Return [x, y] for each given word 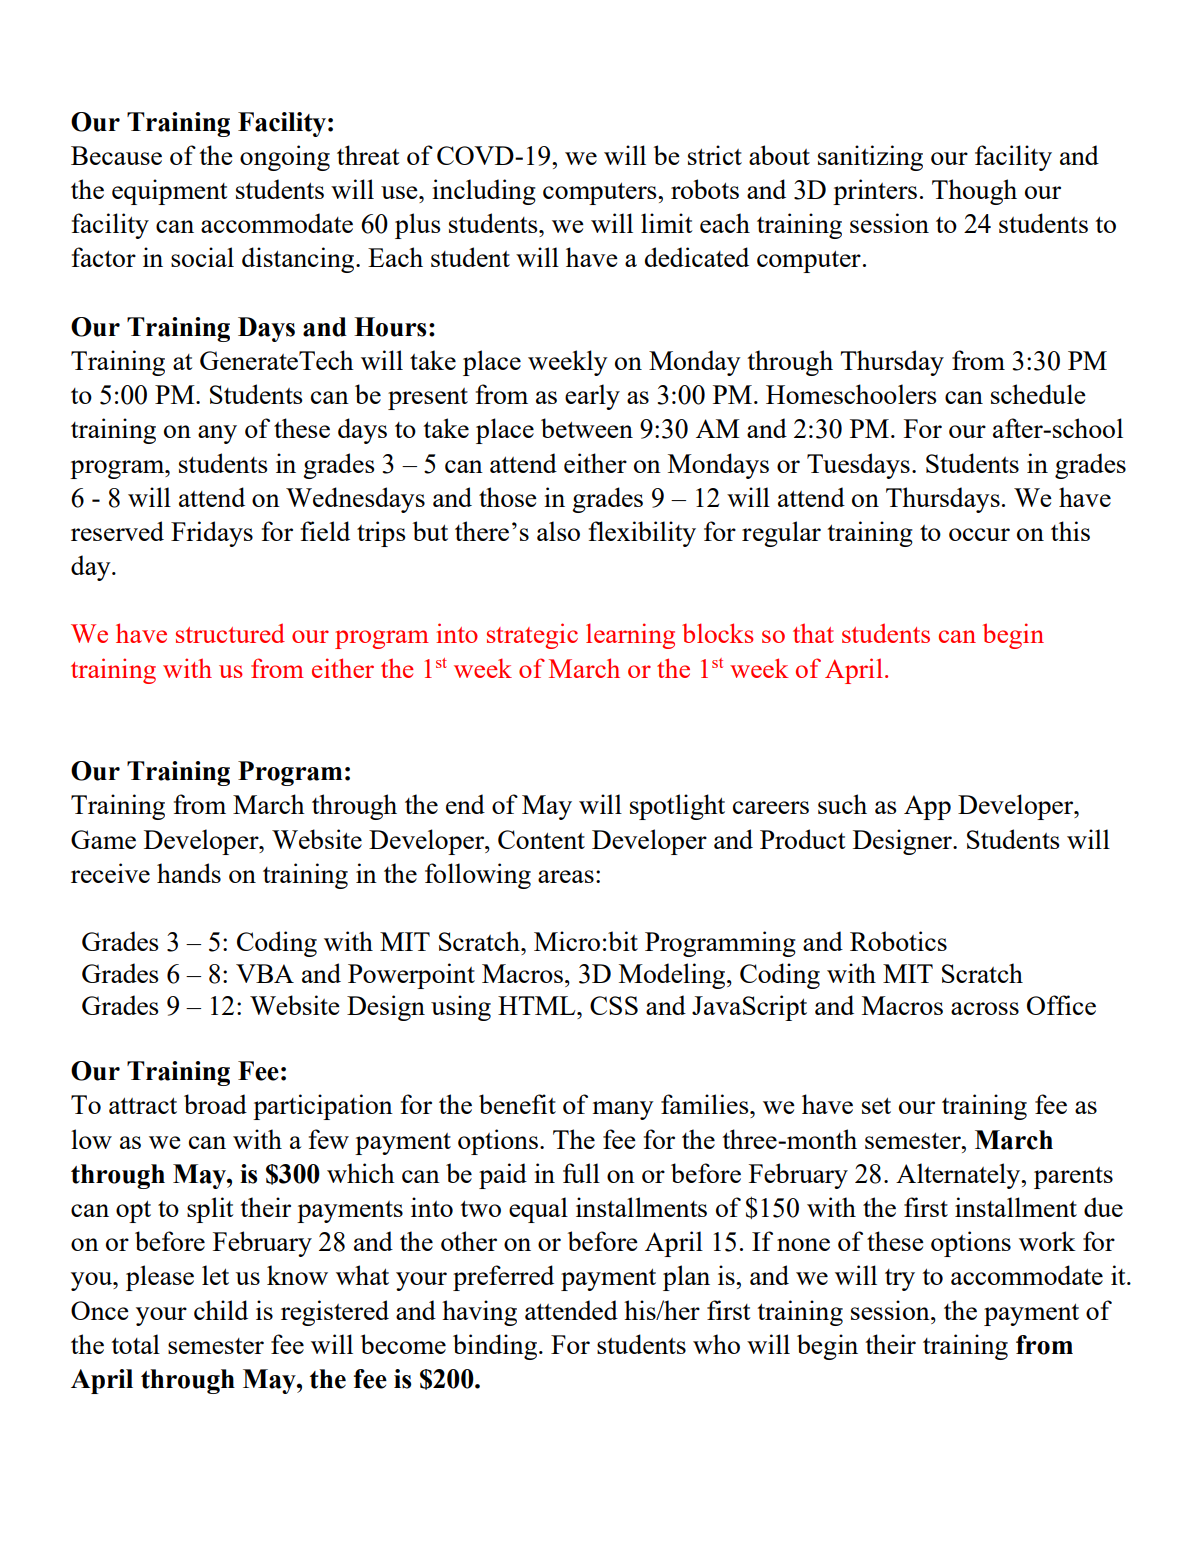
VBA [265, 973]
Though [974, 192]
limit [667, 223]
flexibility [642, 534]
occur [979, 534]
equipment [170, 192]
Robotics [898, 941]
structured [230, 633]
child [221, 1310]
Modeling [673, 976]
